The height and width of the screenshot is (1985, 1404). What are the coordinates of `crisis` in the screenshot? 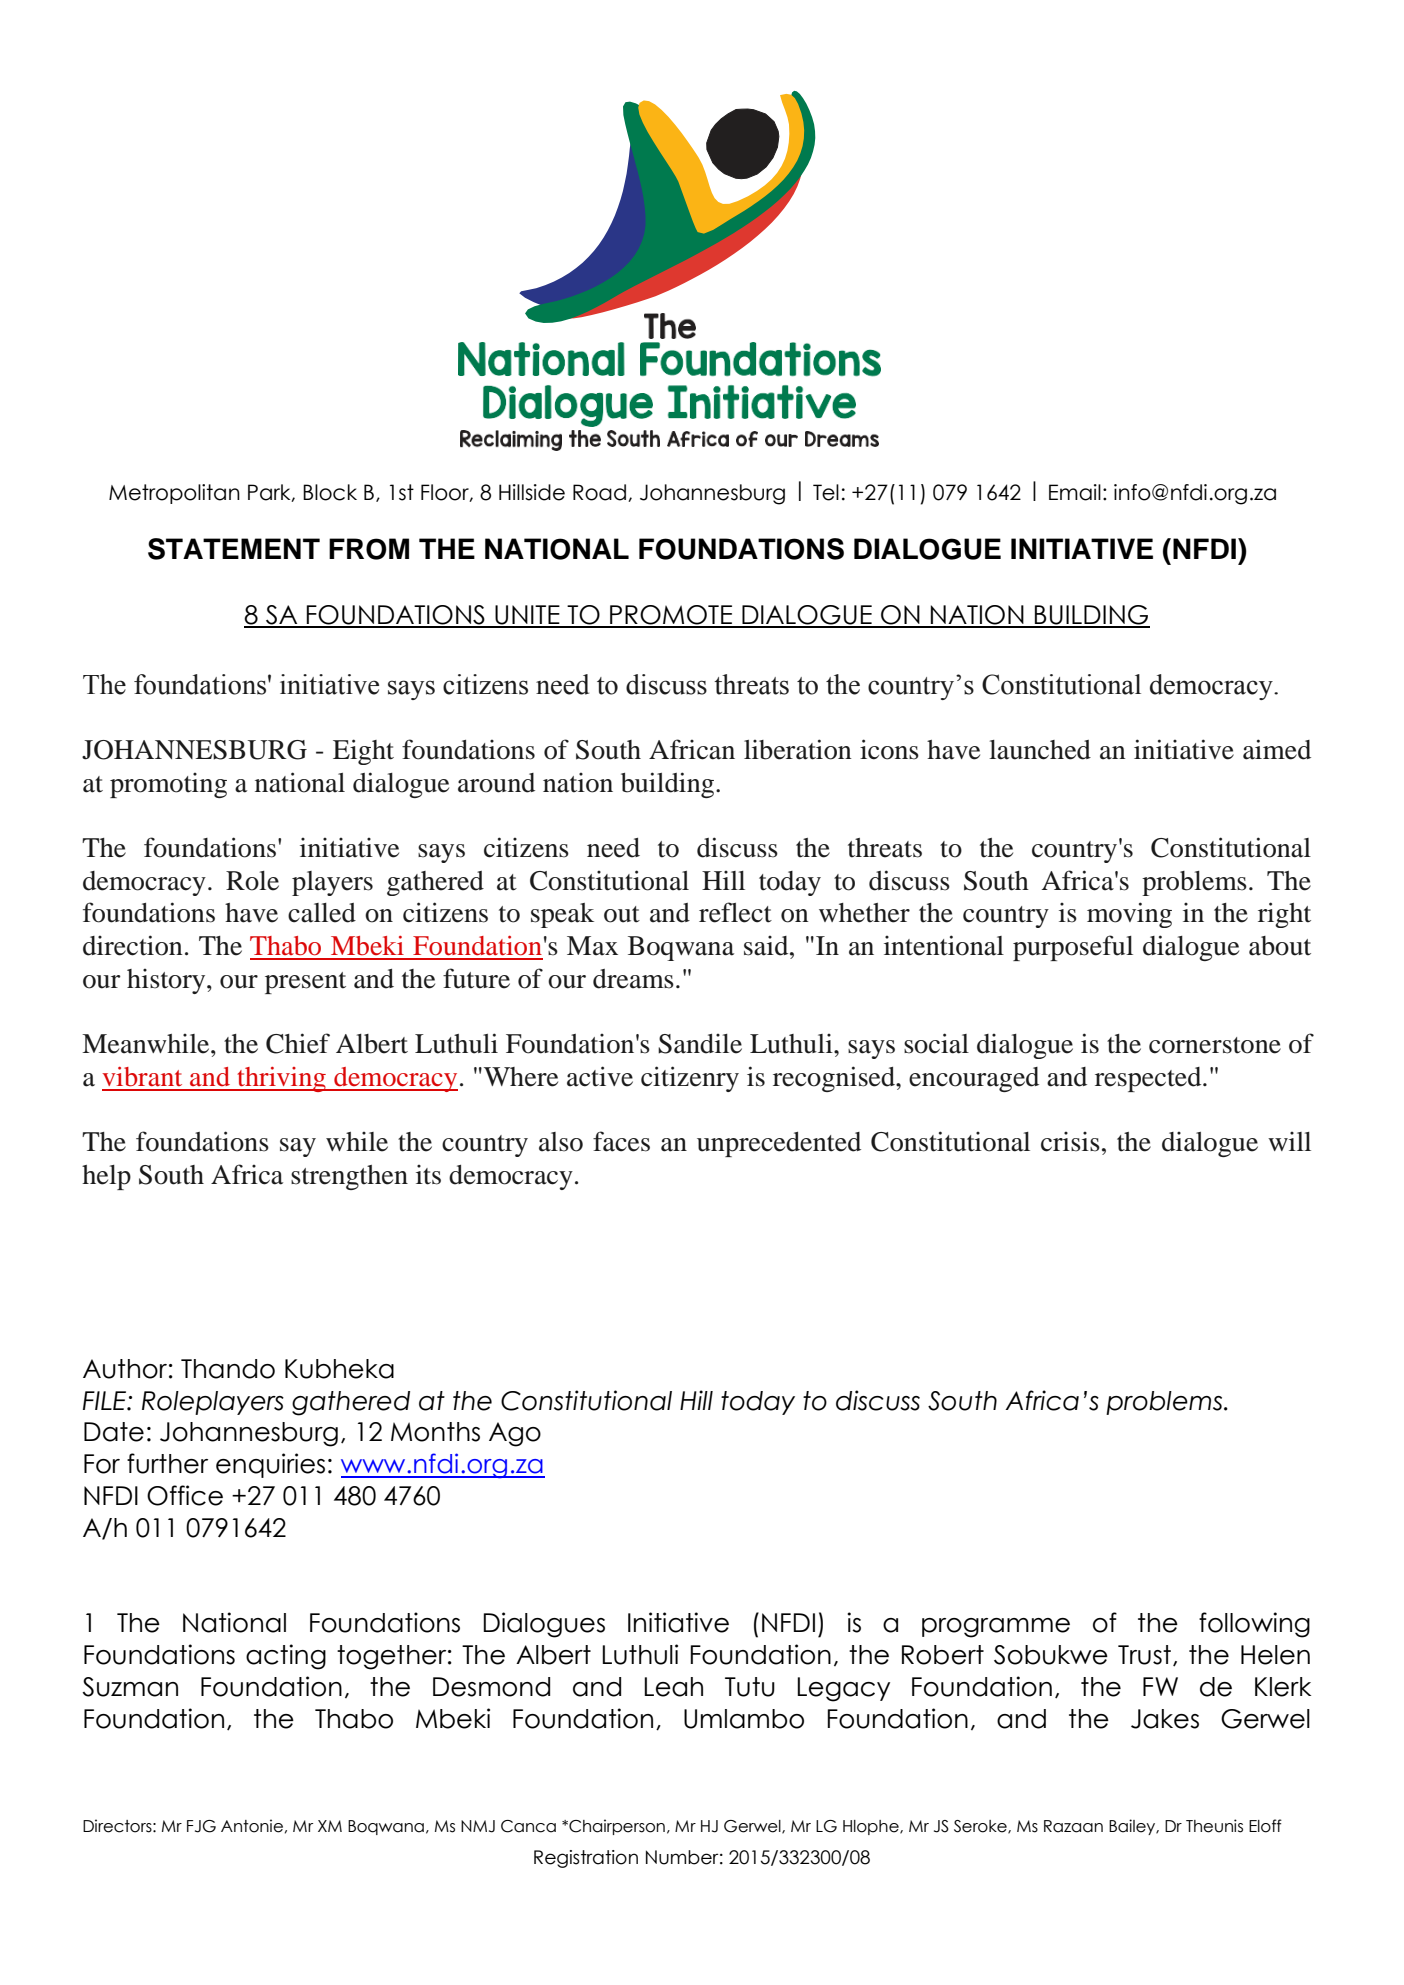 It's located at (1070, 1142).
